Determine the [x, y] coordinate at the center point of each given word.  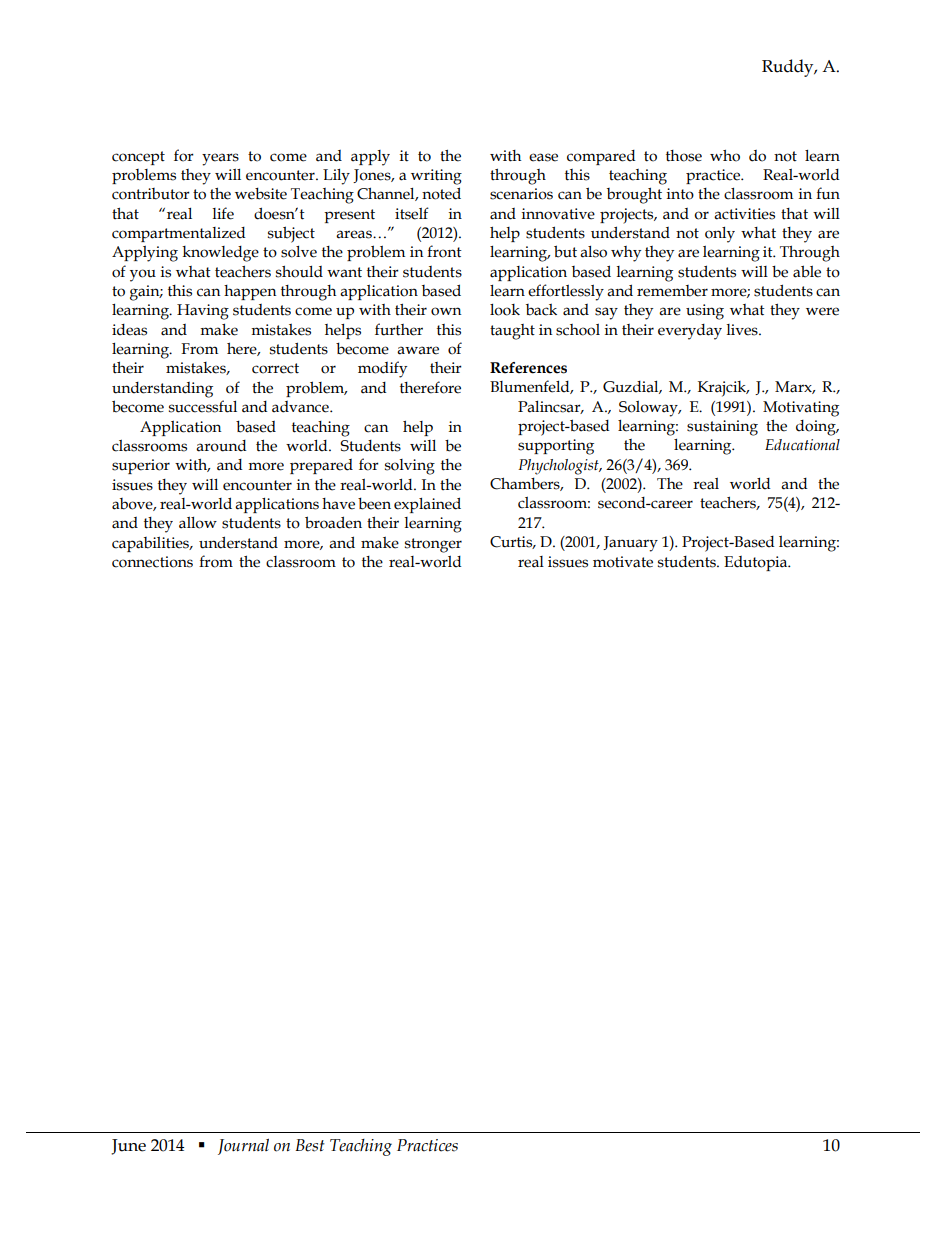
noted [441, 193]
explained [427, 505]
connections [152, 562]
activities [744, 214]
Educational [802, 445]
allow [198, 523]
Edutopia [757, 563]
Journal [243, 1147]
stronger [433, 545]
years [220, 159]
